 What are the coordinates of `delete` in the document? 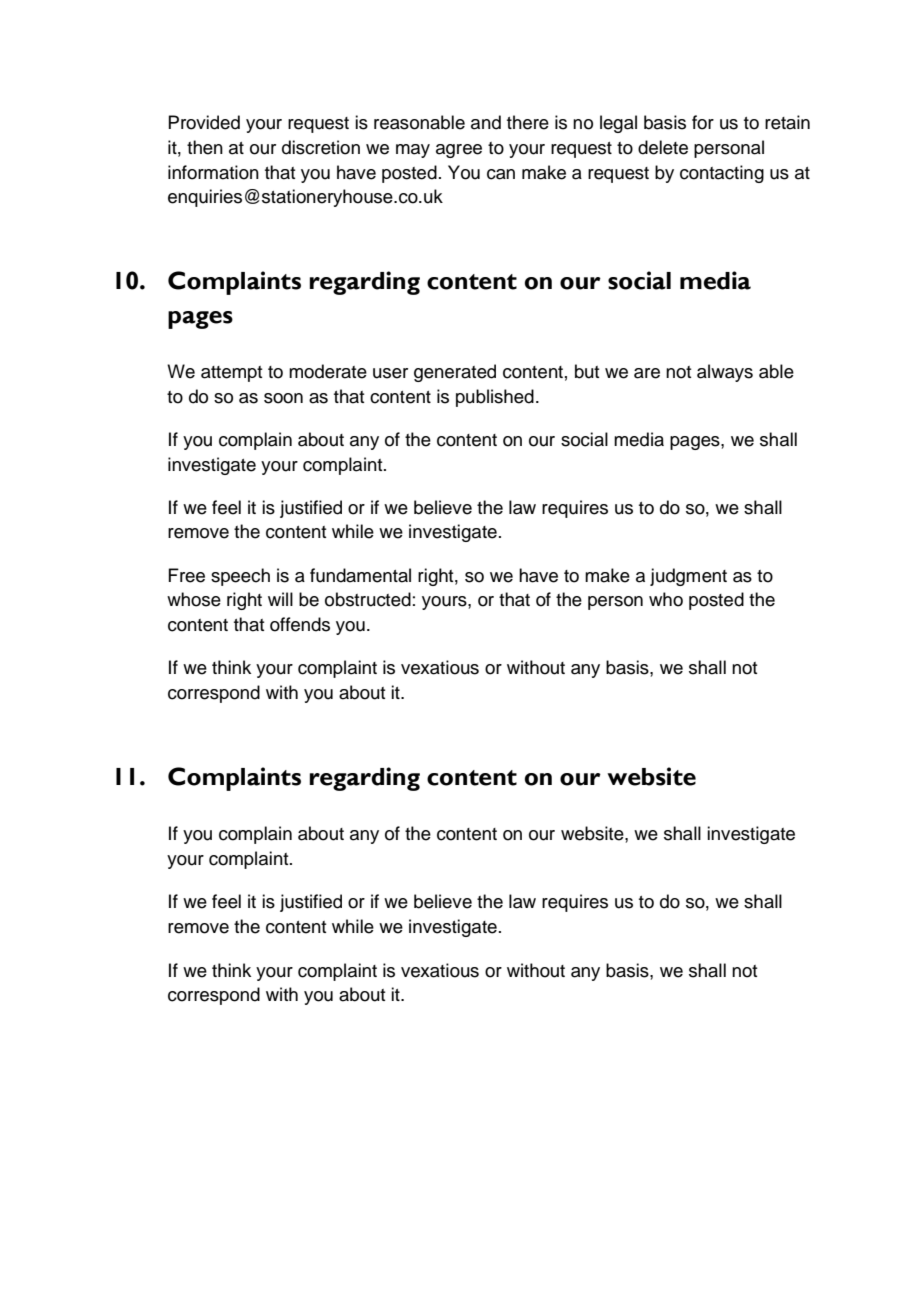 It's located at (663, 147).
